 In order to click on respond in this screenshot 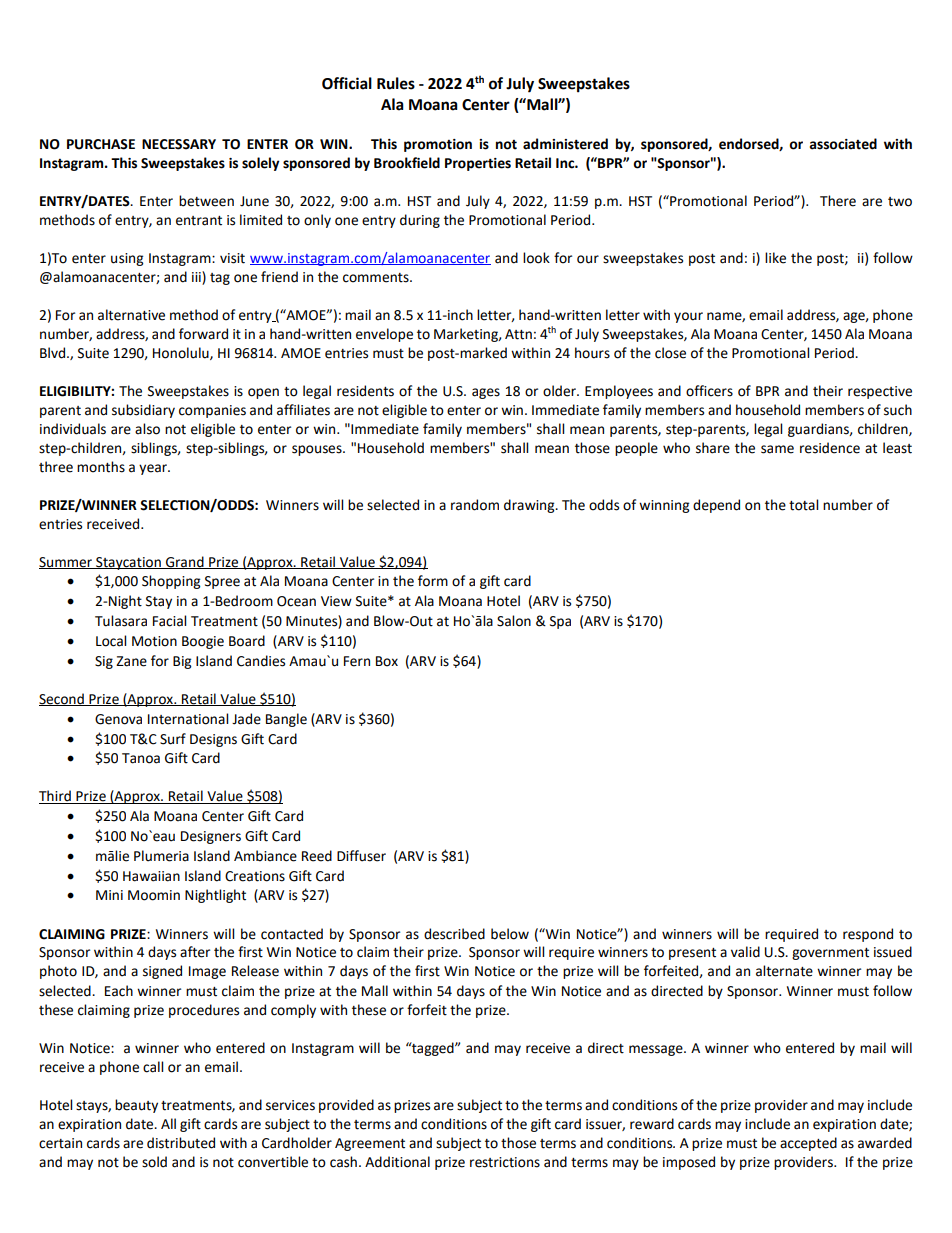, I will do `click(868, 935)`.
